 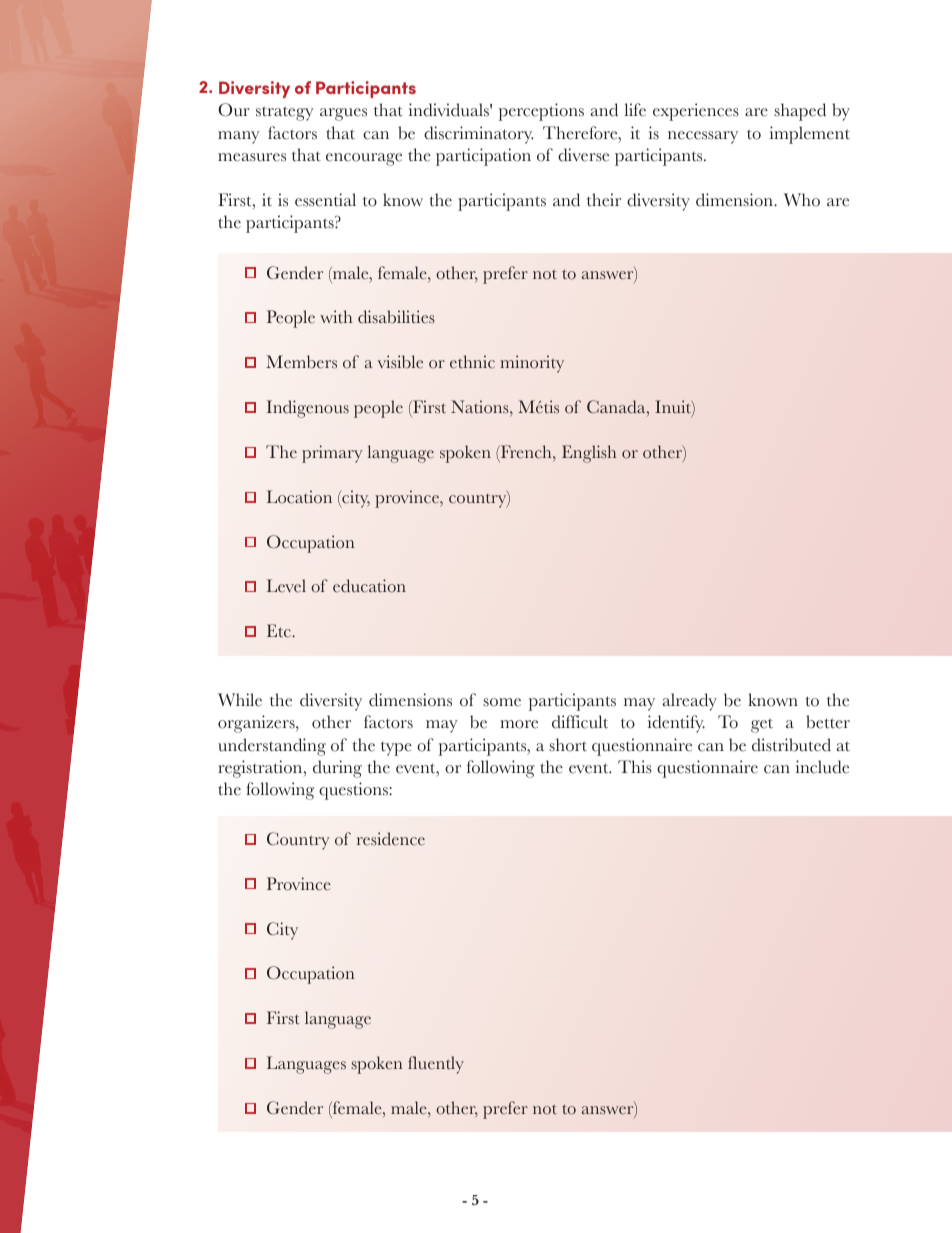 What do you see at coordinates (532, 364) in the screenshot?
I see `minority` at bounding box center [532, 364].
